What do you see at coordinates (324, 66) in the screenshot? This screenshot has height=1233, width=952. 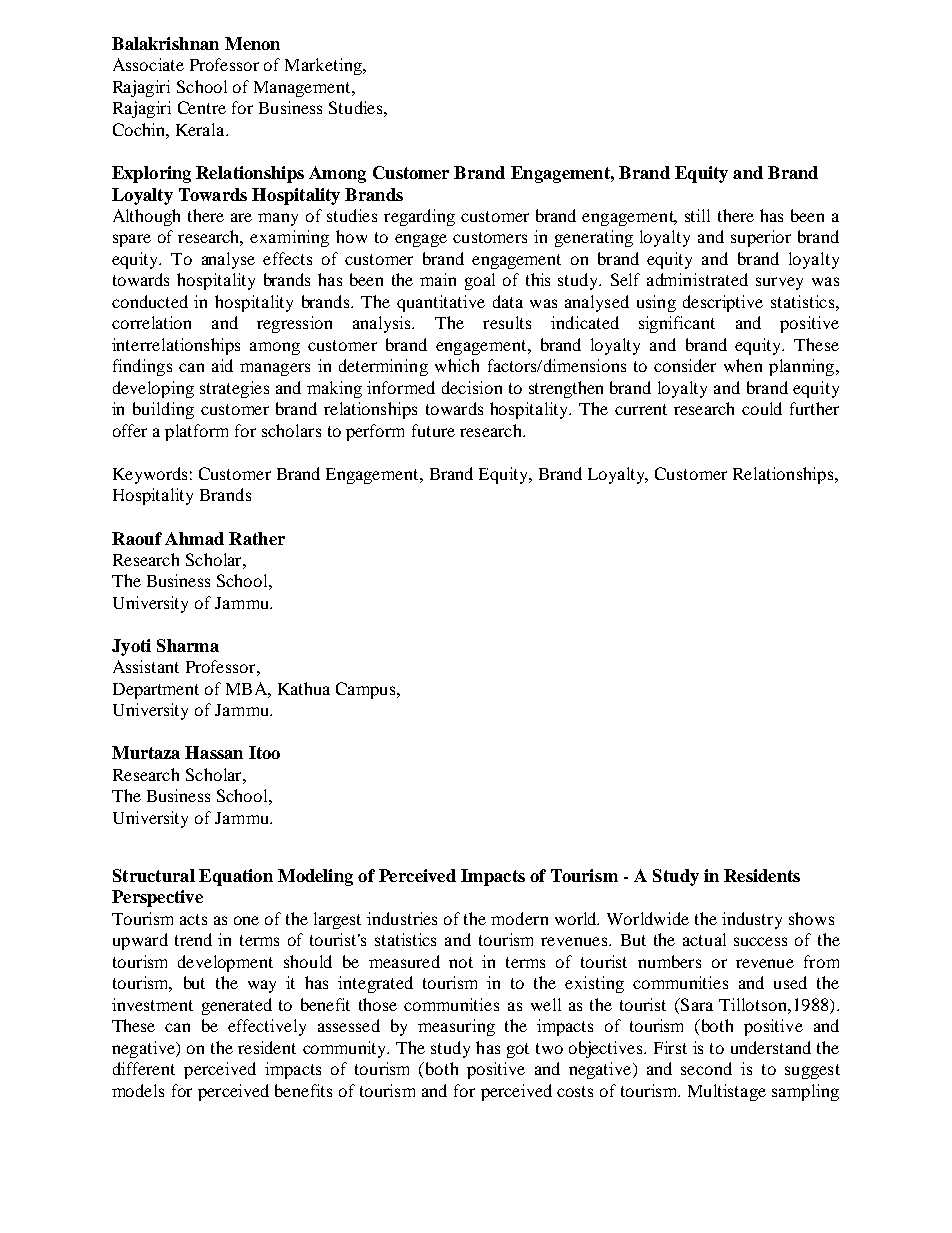 I see `Marketing` at bounding box center [324, 66].
